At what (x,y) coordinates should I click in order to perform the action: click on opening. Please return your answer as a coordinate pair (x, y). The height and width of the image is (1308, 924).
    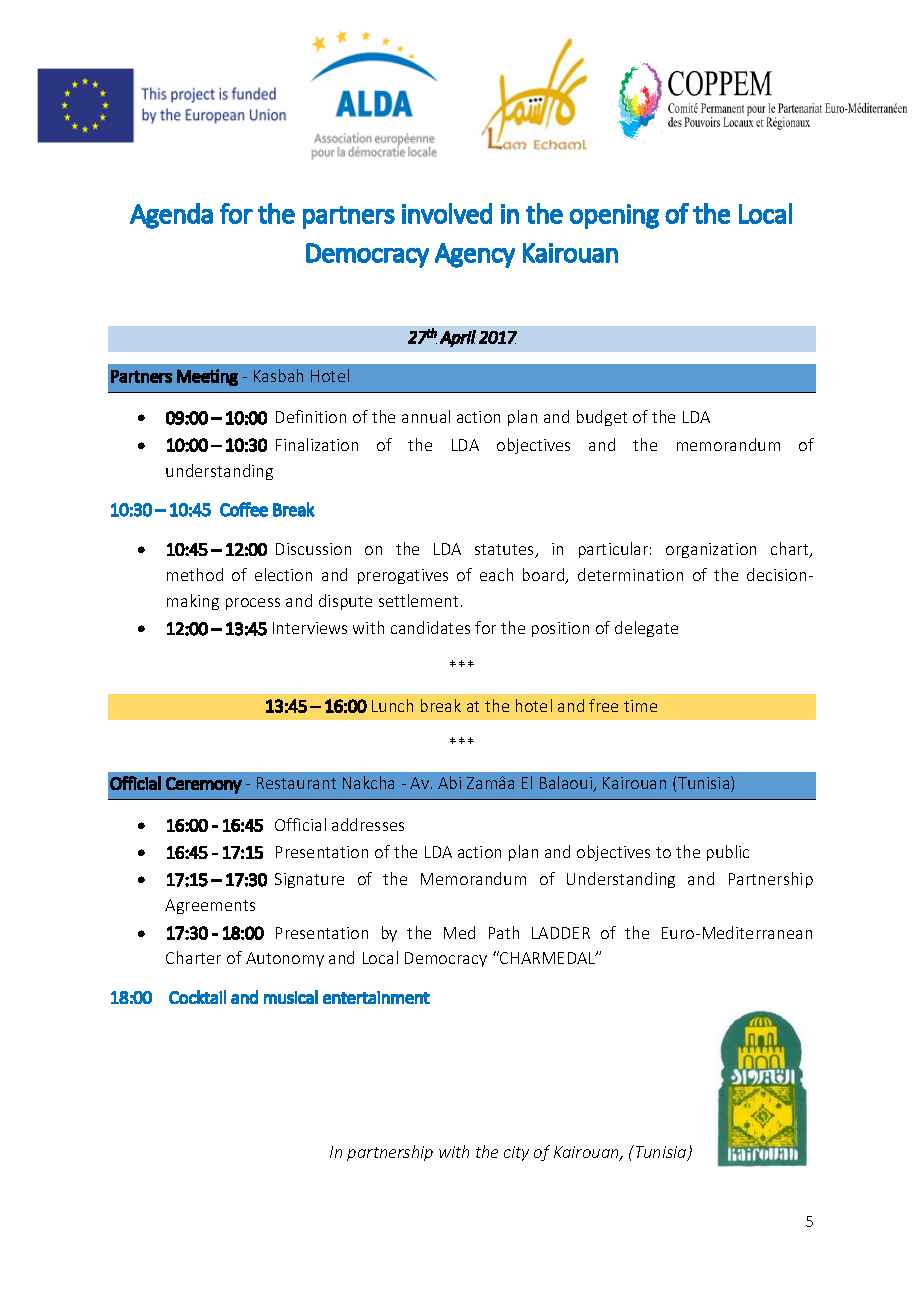
    Looking at the image, I should click on (614, 216).
